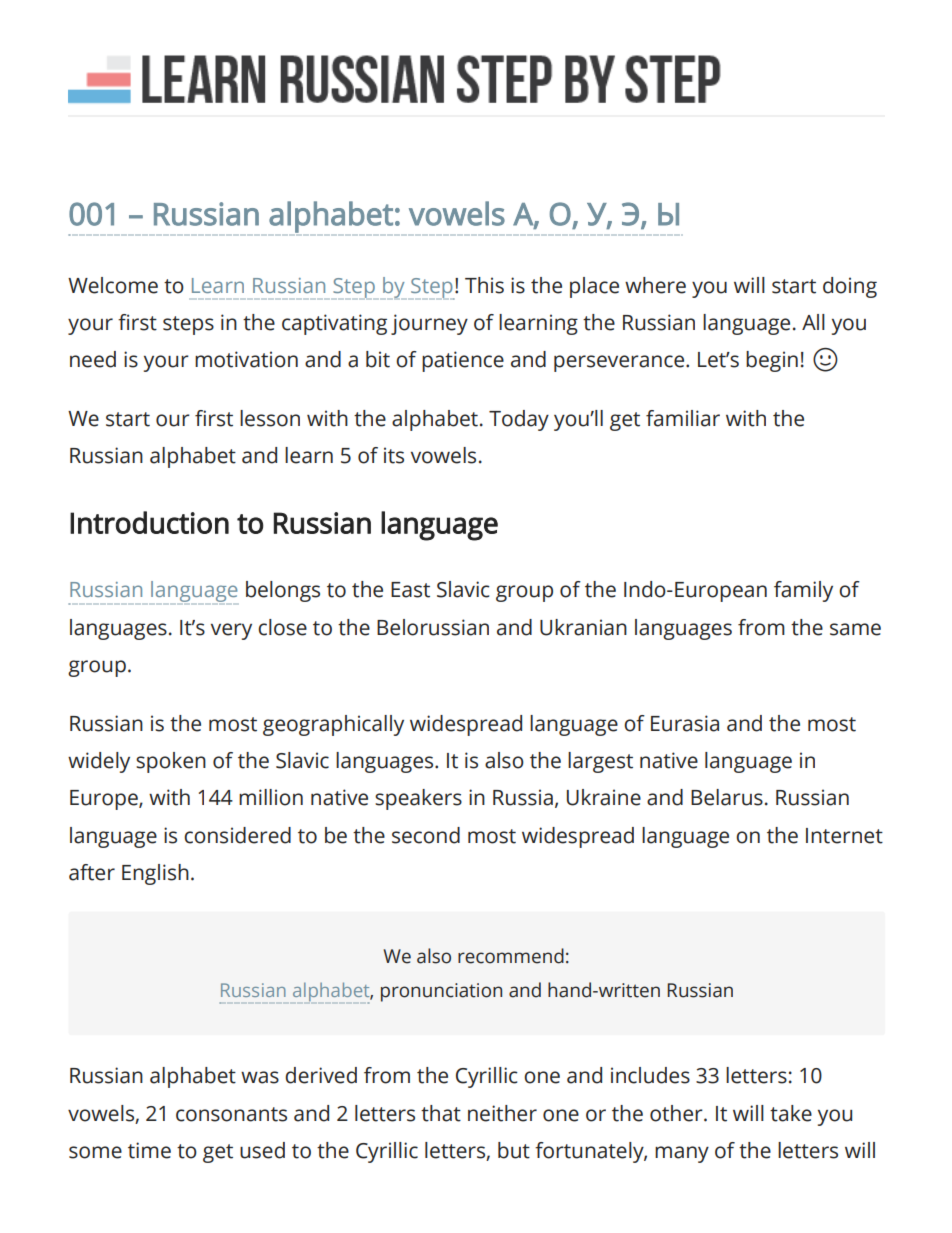  I want to click on Eurasia, so click(685, 723).
